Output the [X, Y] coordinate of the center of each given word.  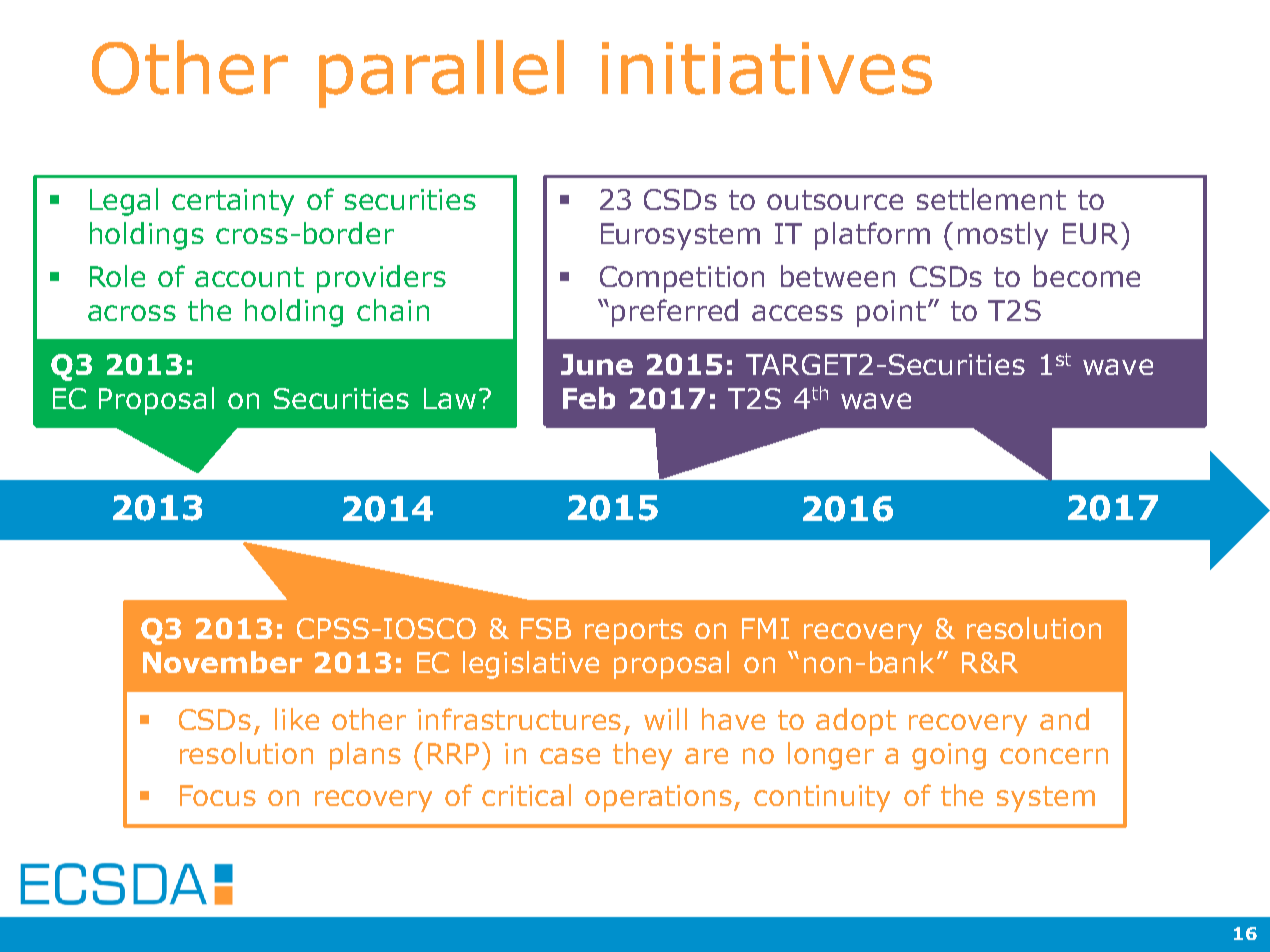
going [949, 756]
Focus [218, 795]
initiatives [767, 68]
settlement [991, 199]
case [570, 756]
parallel [441, 74]
